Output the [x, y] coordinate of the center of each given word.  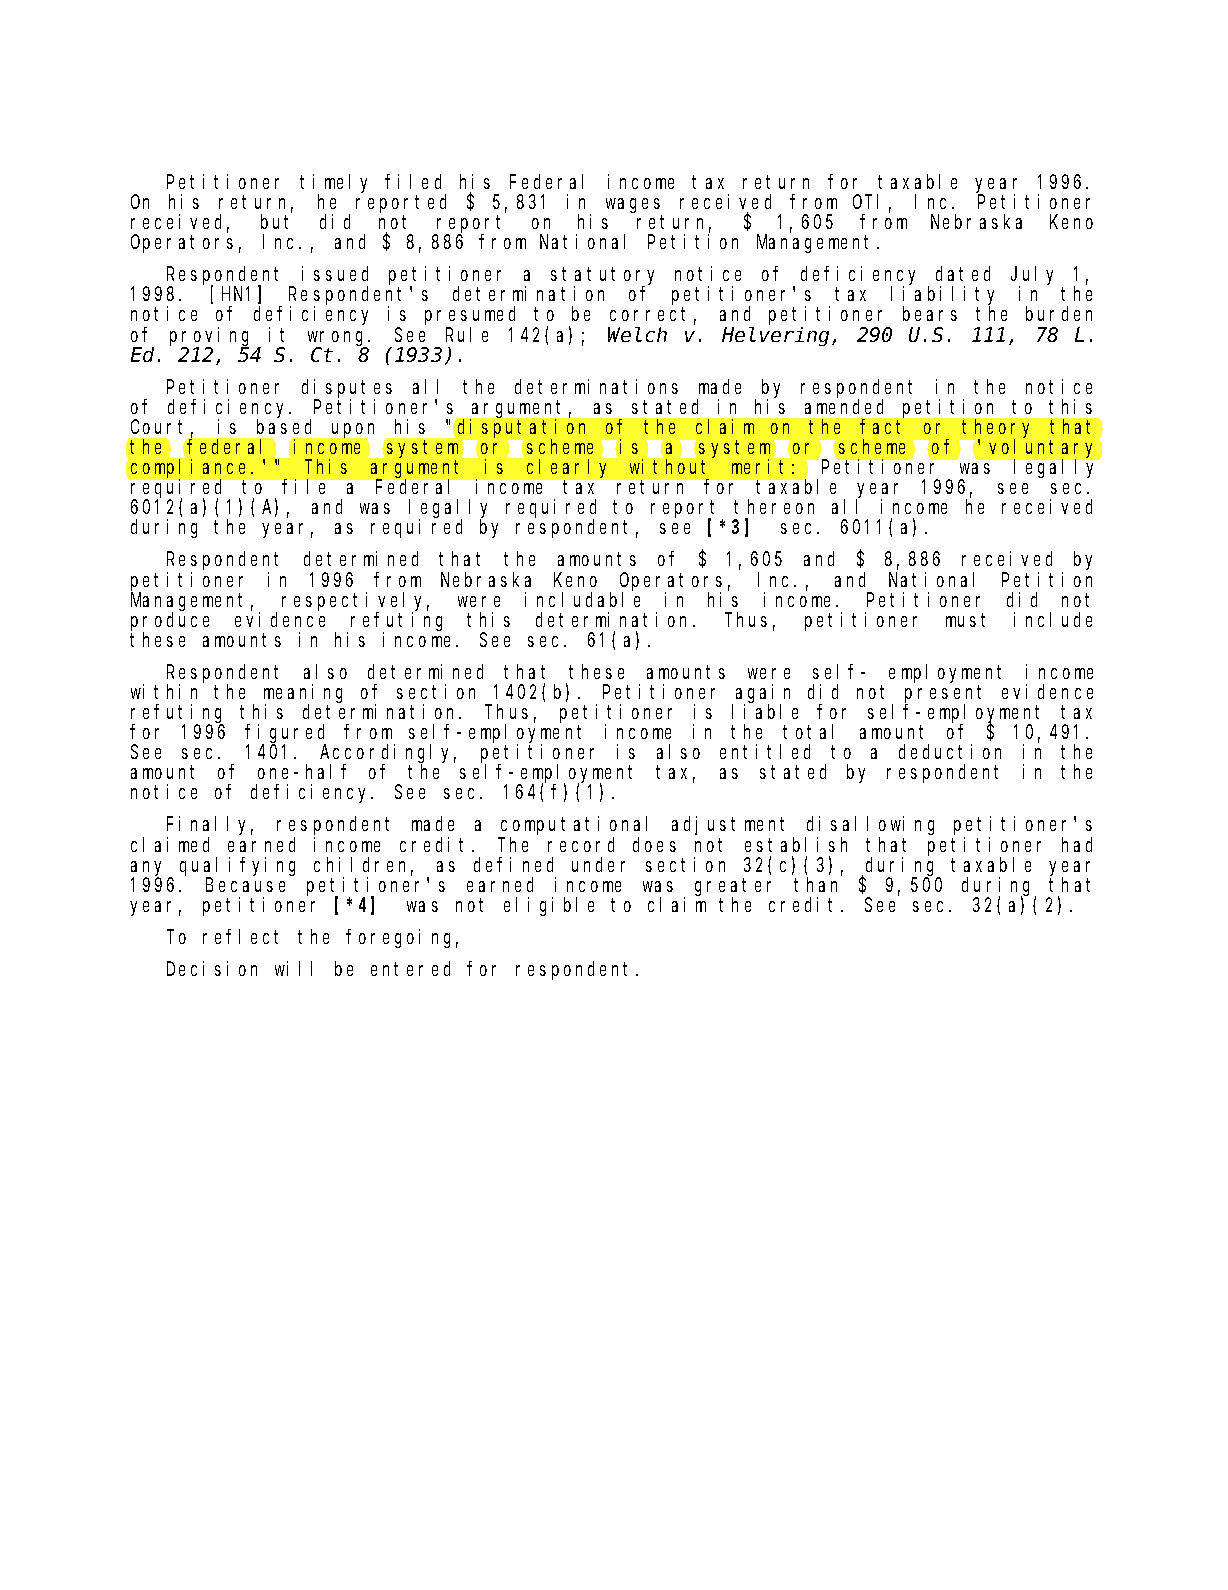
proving [209, 337]
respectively [355, 602]
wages [633, 205]
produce [170, 622]
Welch [637, 334]
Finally [210, 827]
